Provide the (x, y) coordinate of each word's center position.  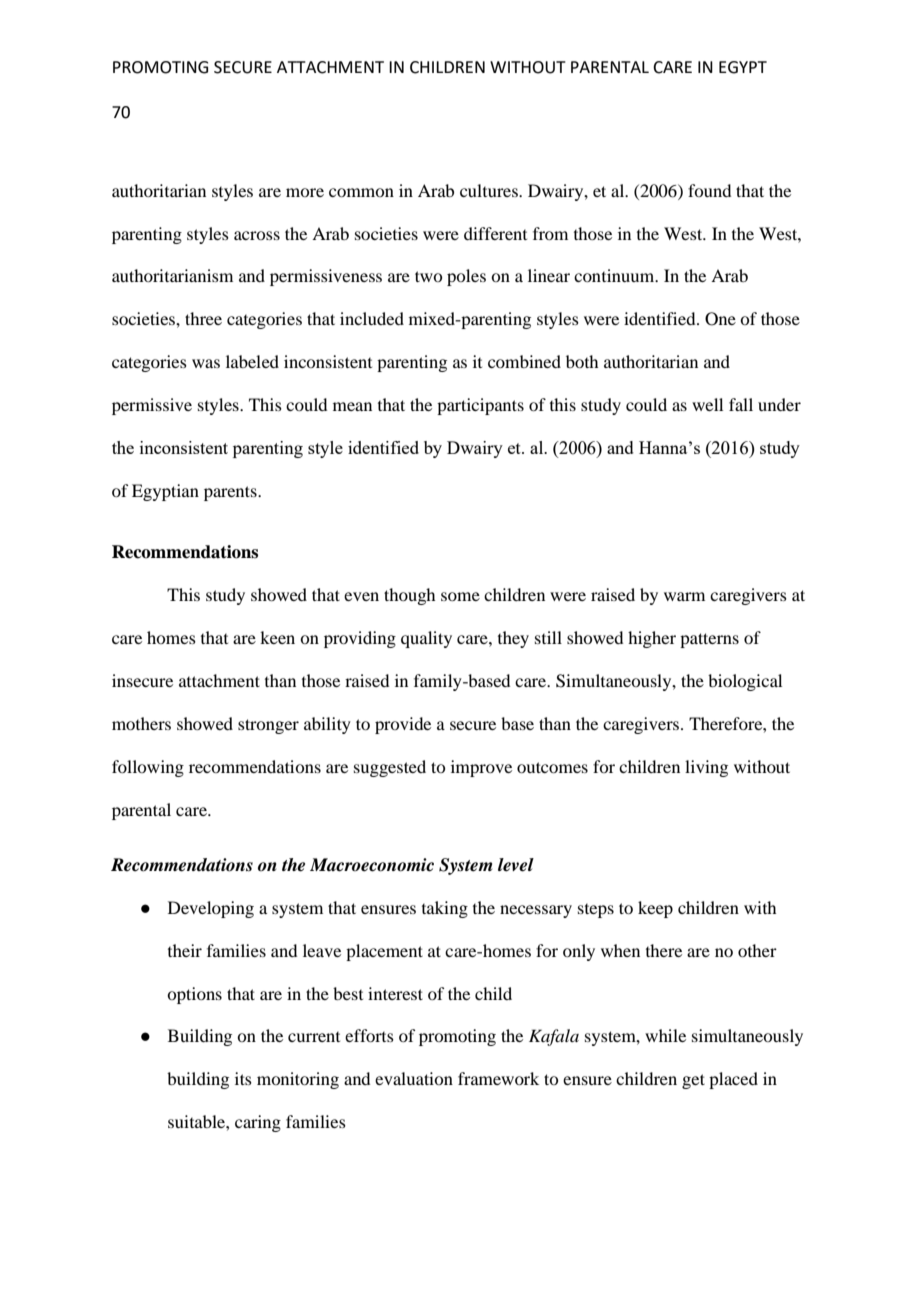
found (709, 190)
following (148, 768)
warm (684, 596)
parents (231, 493)
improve (481, 768)
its (243, 1078)
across (257, 235)
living (706, 768)
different (495, 233)
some (460, 596)
